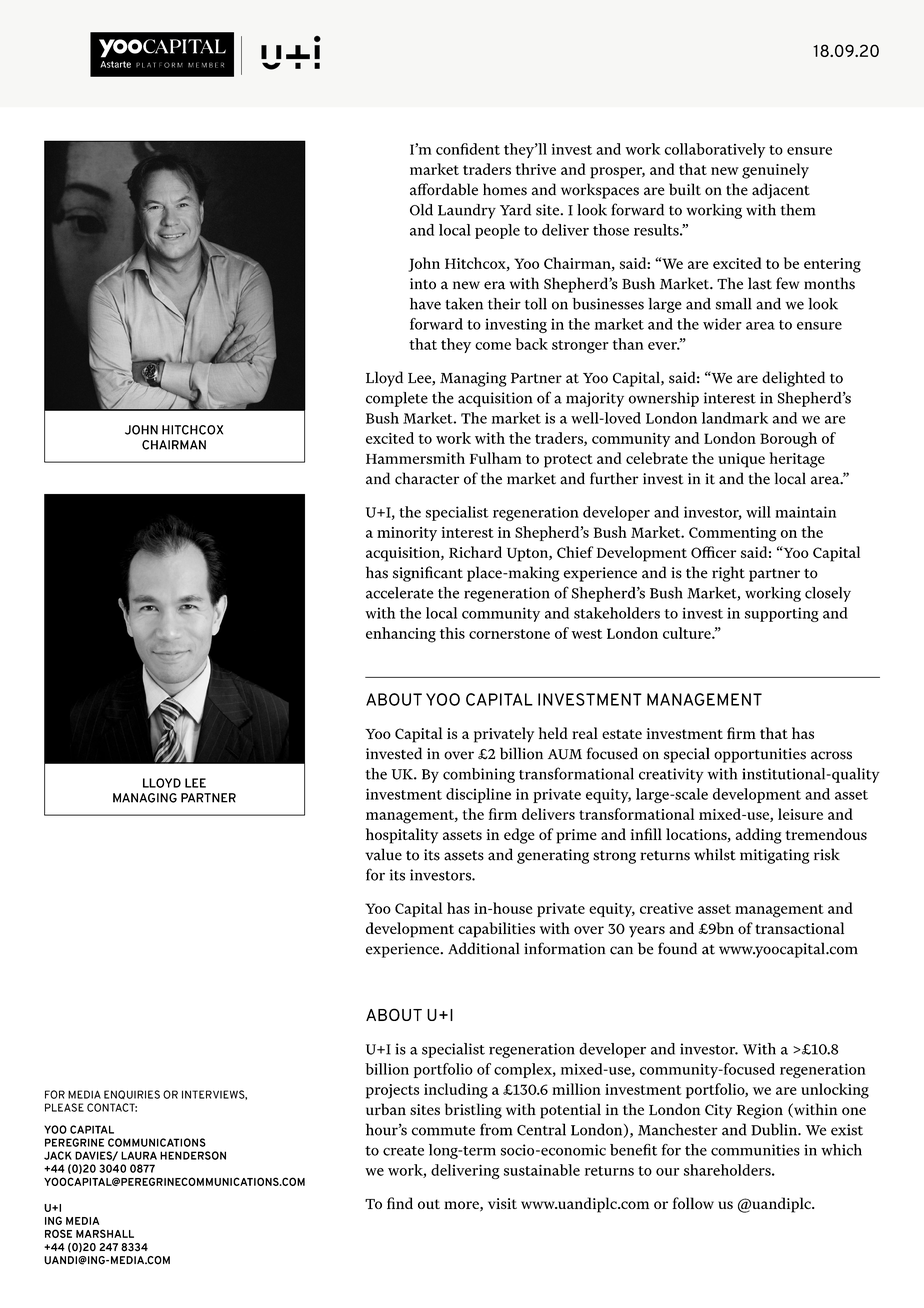 The height and width of the page is (1308, 924). I want to click on Laundry, so click(467, 211).
